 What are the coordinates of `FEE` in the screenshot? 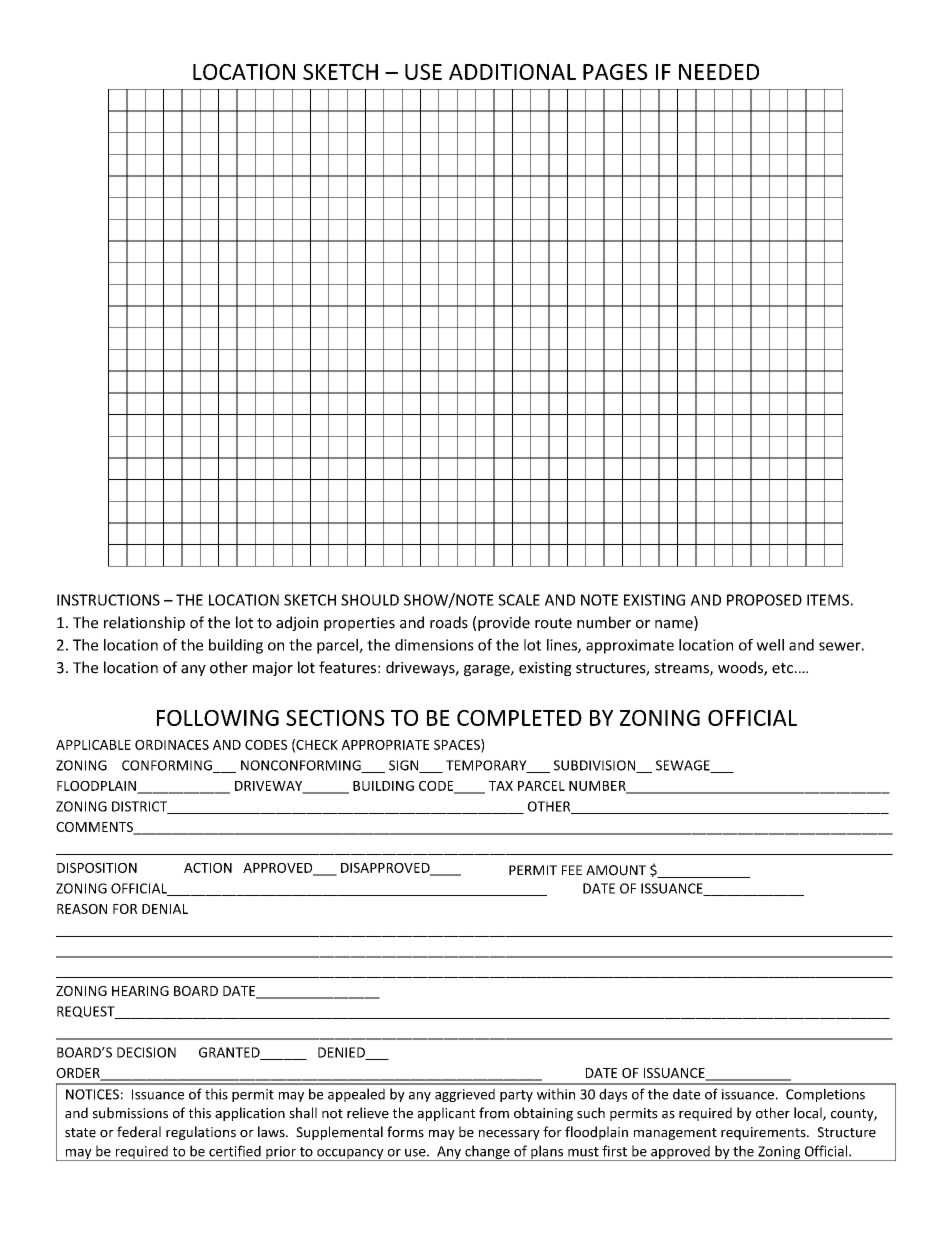 It's located at (572, 870).
